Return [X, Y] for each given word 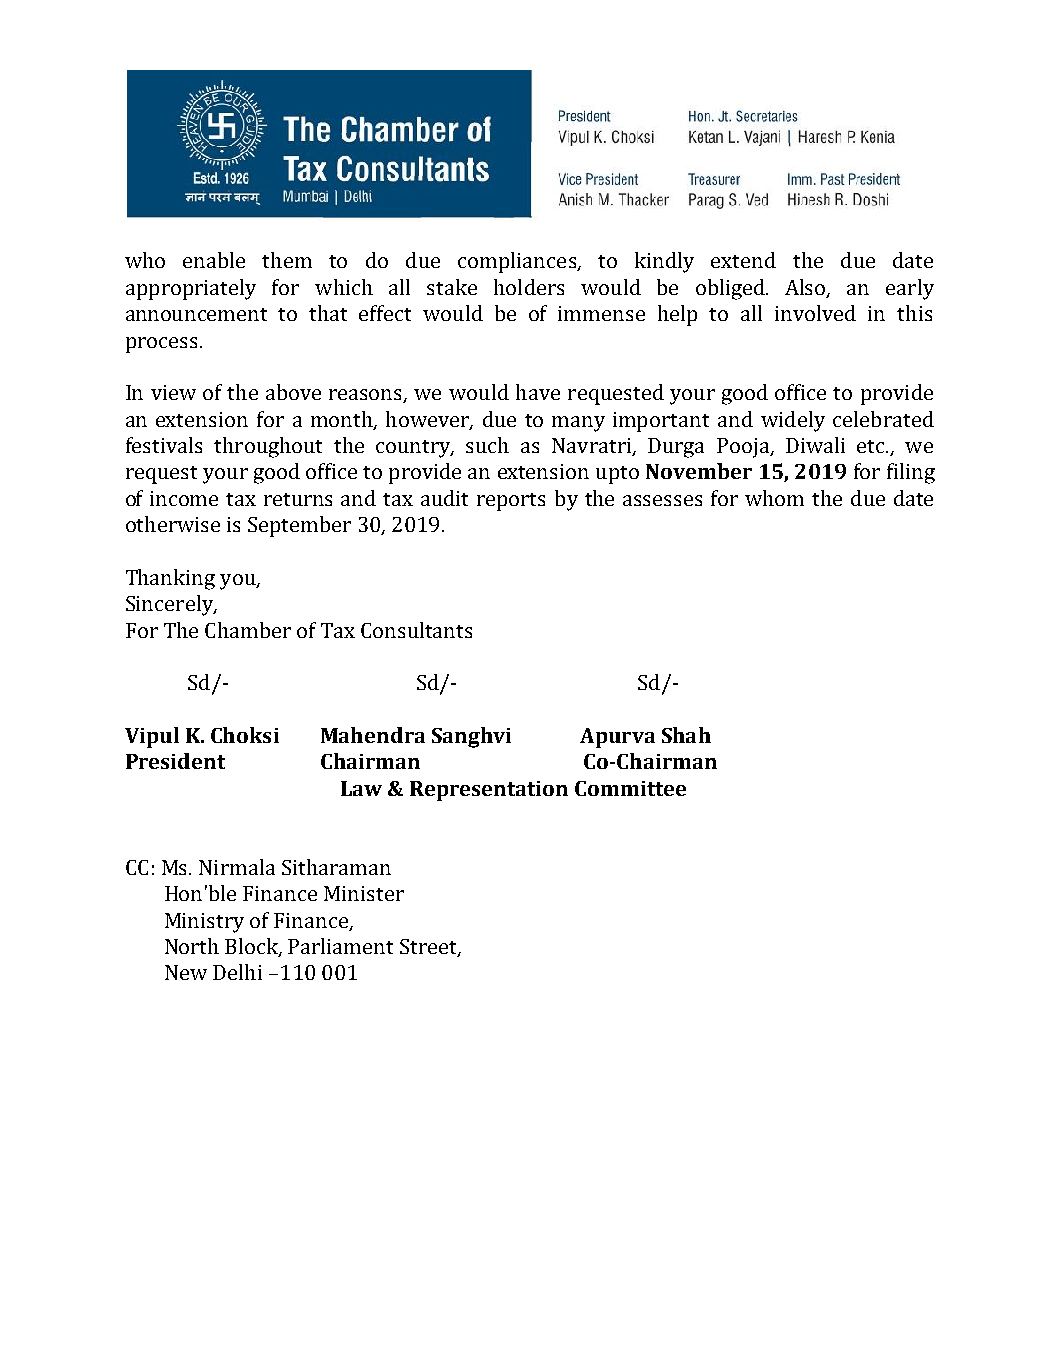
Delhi [237, 972]
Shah [686, 735]
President [175, 761]
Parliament [340, 946]
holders [529, 287]
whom [774, 498]
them [287, 260]
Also [806, 288]
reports [511, 502]
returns [298, 499]
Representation [489, 791]
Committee [630, 788]
